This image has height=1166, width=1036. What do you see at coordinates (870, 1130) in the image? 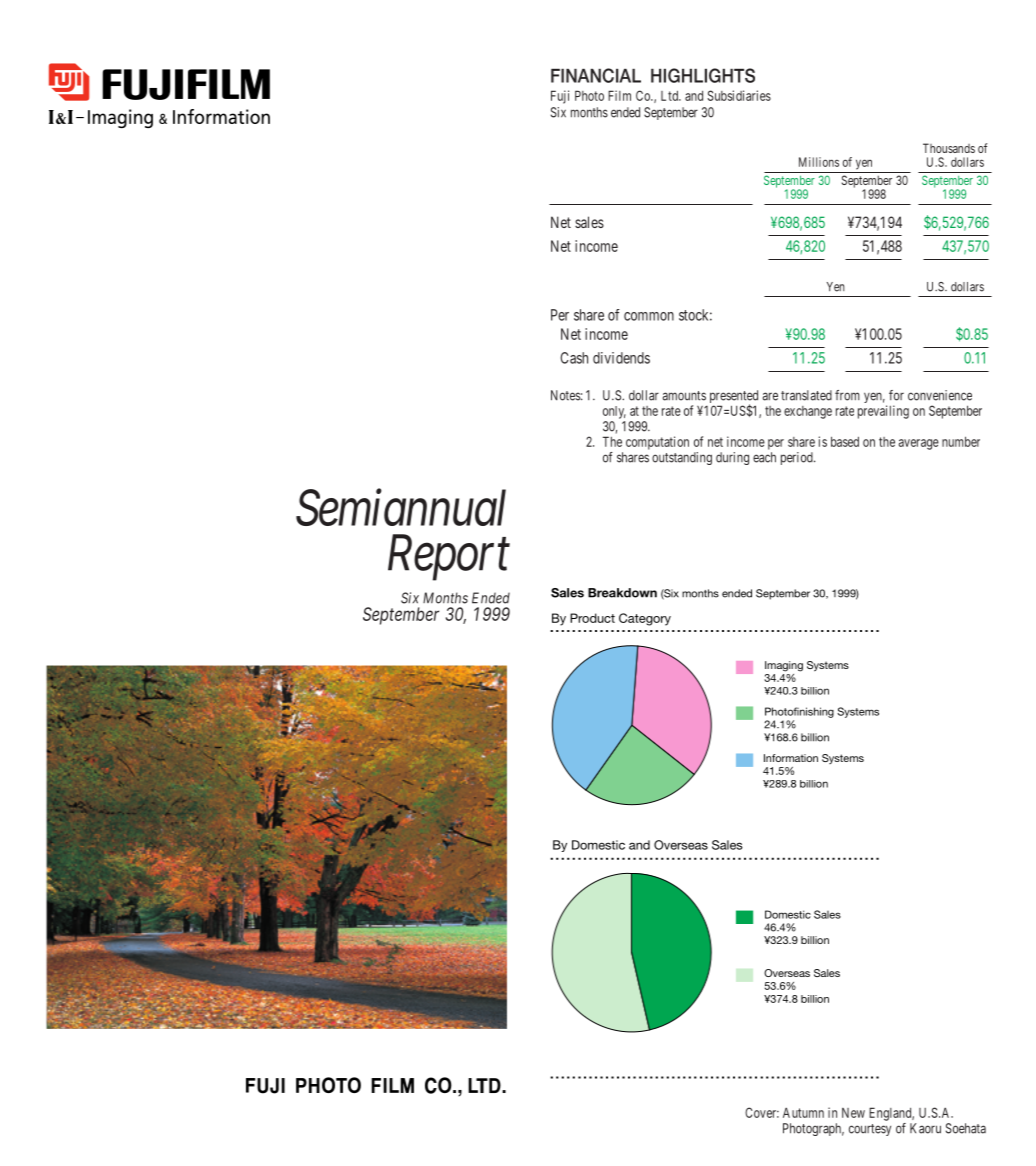
I see `courtesy` at bounding box center [870, 1130].
